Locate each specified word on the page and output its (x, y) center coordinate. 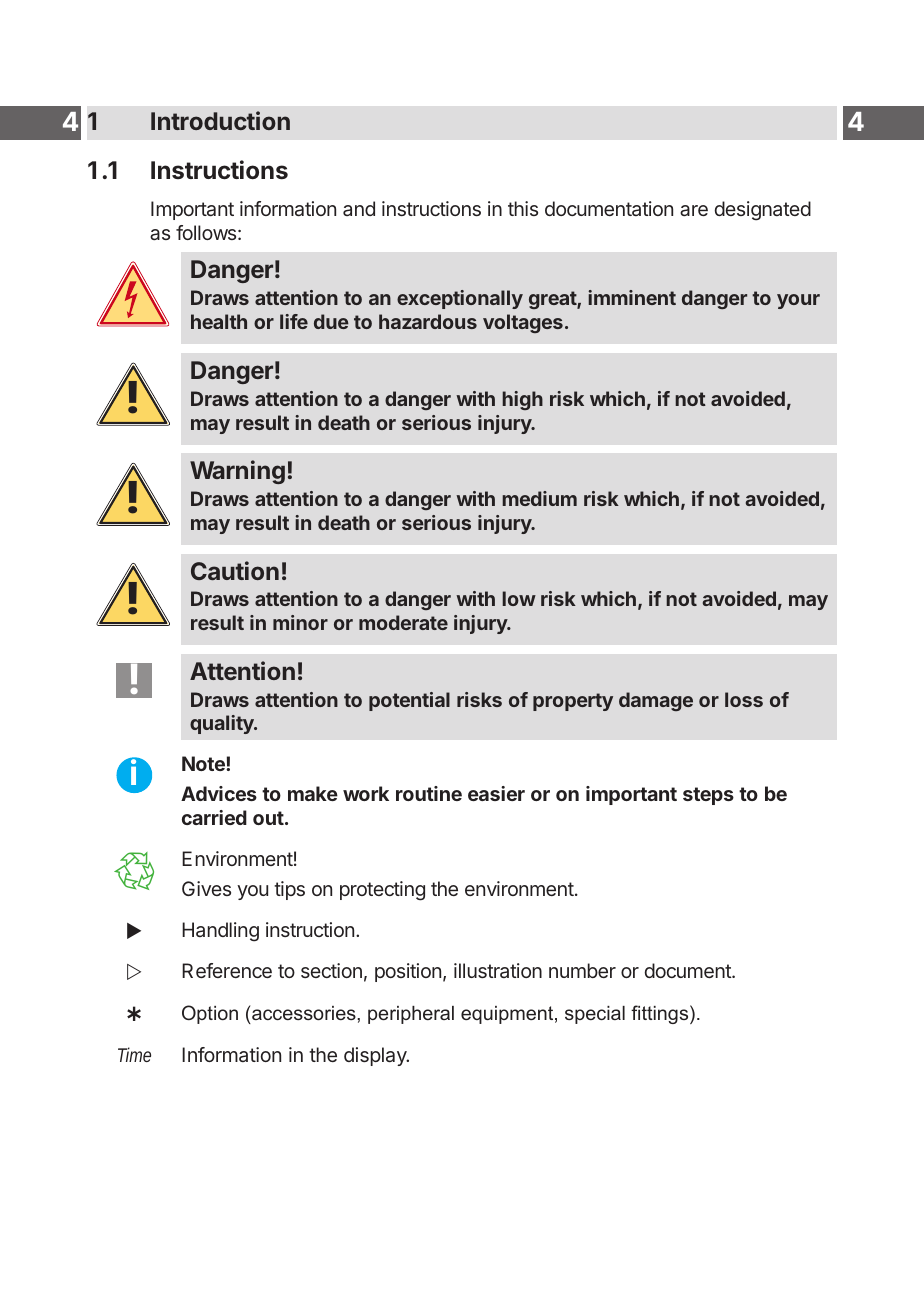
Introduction (220, 120)
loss (744, 699)
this (523, 208)
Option (210, 1014)
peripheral (411, 1015)
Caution (235, 570)
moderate (403, 622)
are (694, 210)
